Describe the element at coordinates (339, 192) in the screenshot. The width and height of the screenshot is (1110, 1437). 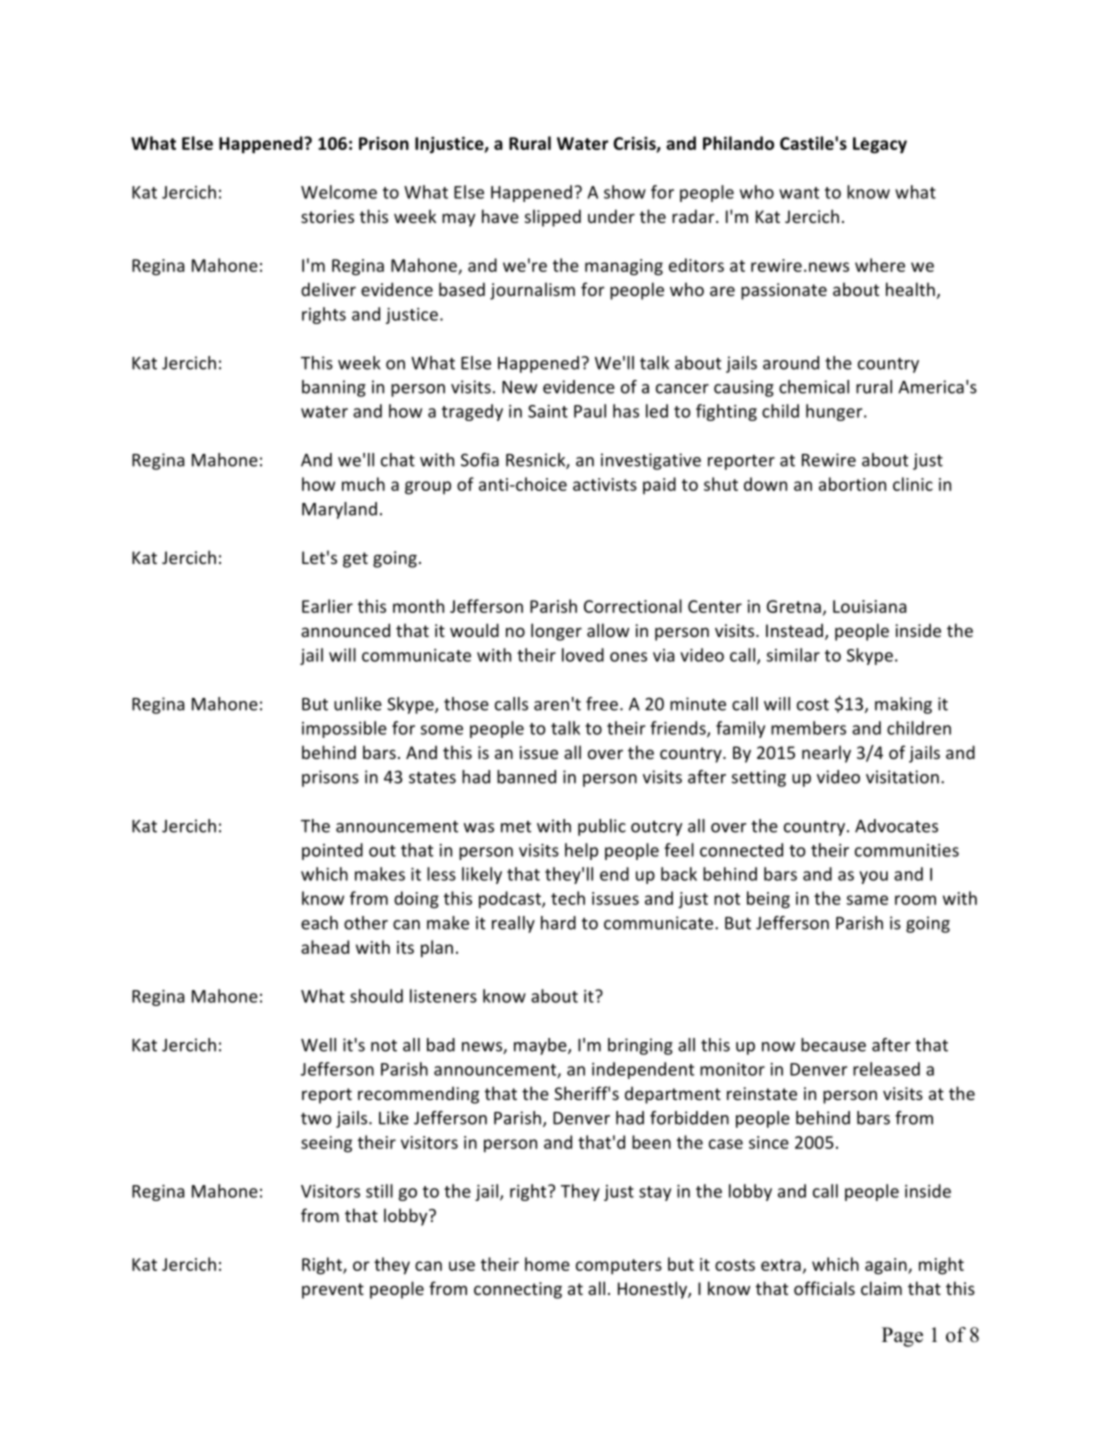
I see `Welcome` at that location.
